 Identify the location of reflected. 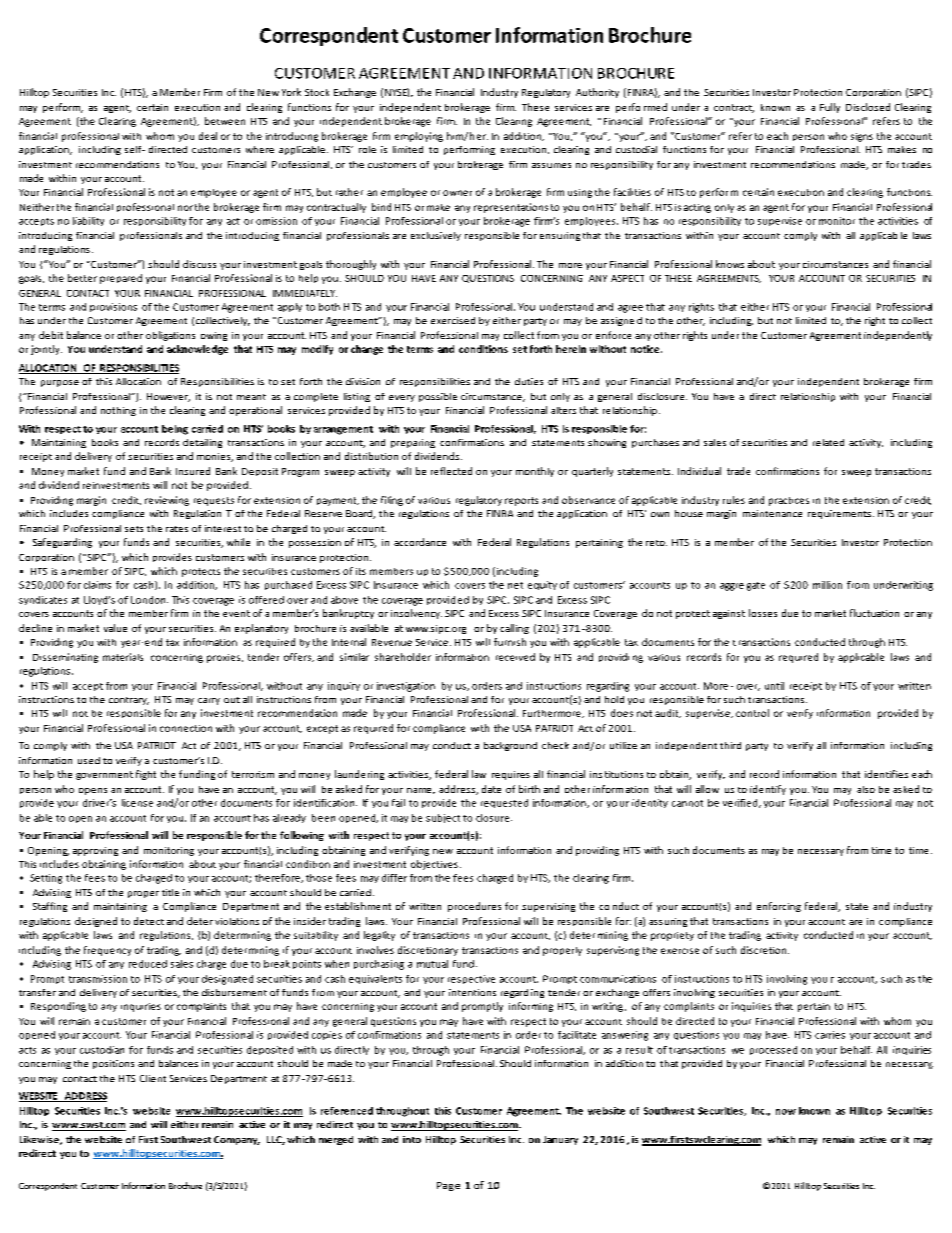
(451, 471).
